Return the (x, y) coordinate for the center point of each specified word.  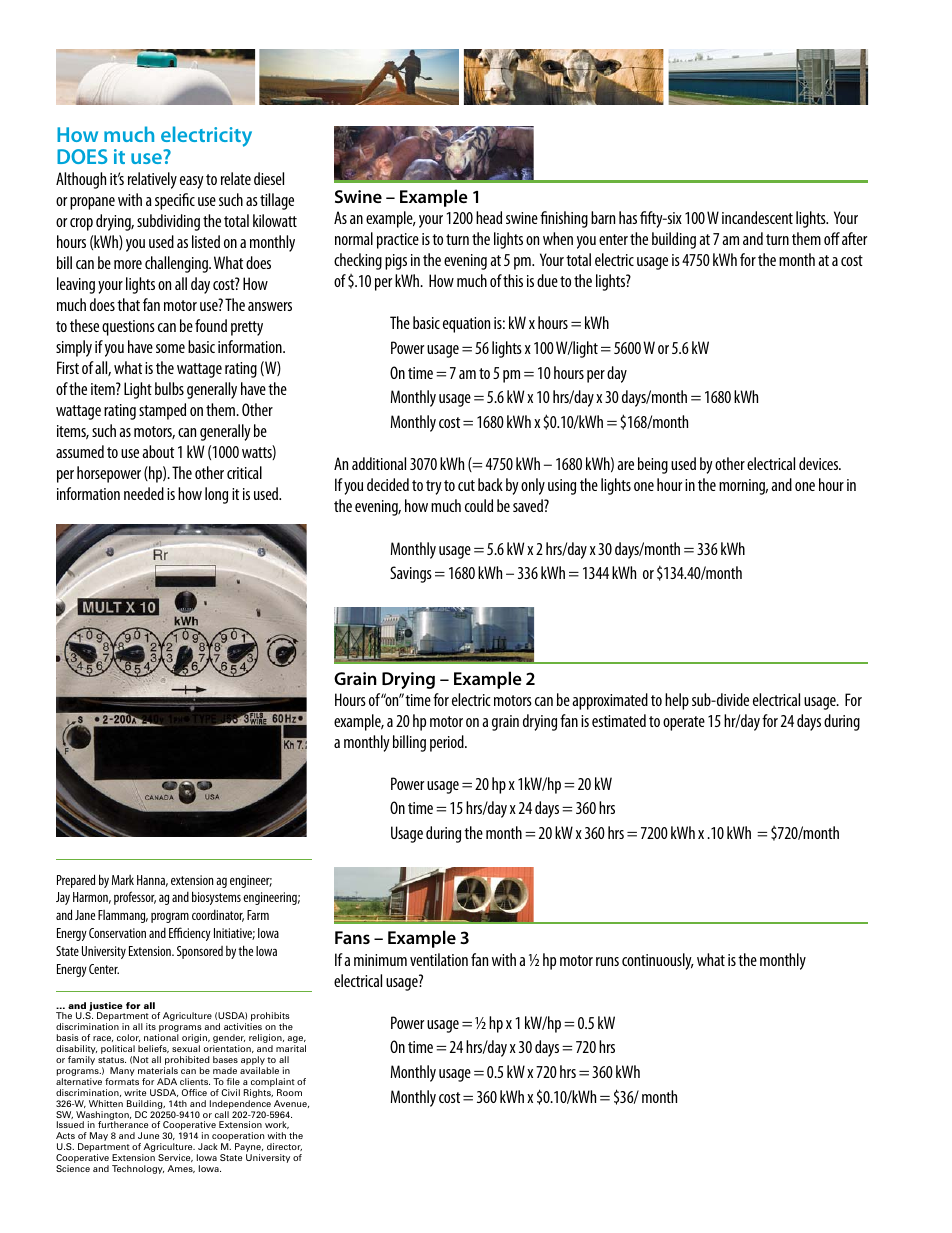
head (489, 217)
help (677, 701)
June (148, 1135)
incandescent (757, 217)
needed (144, 493)
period (448, 743)
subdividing (168, 222)
